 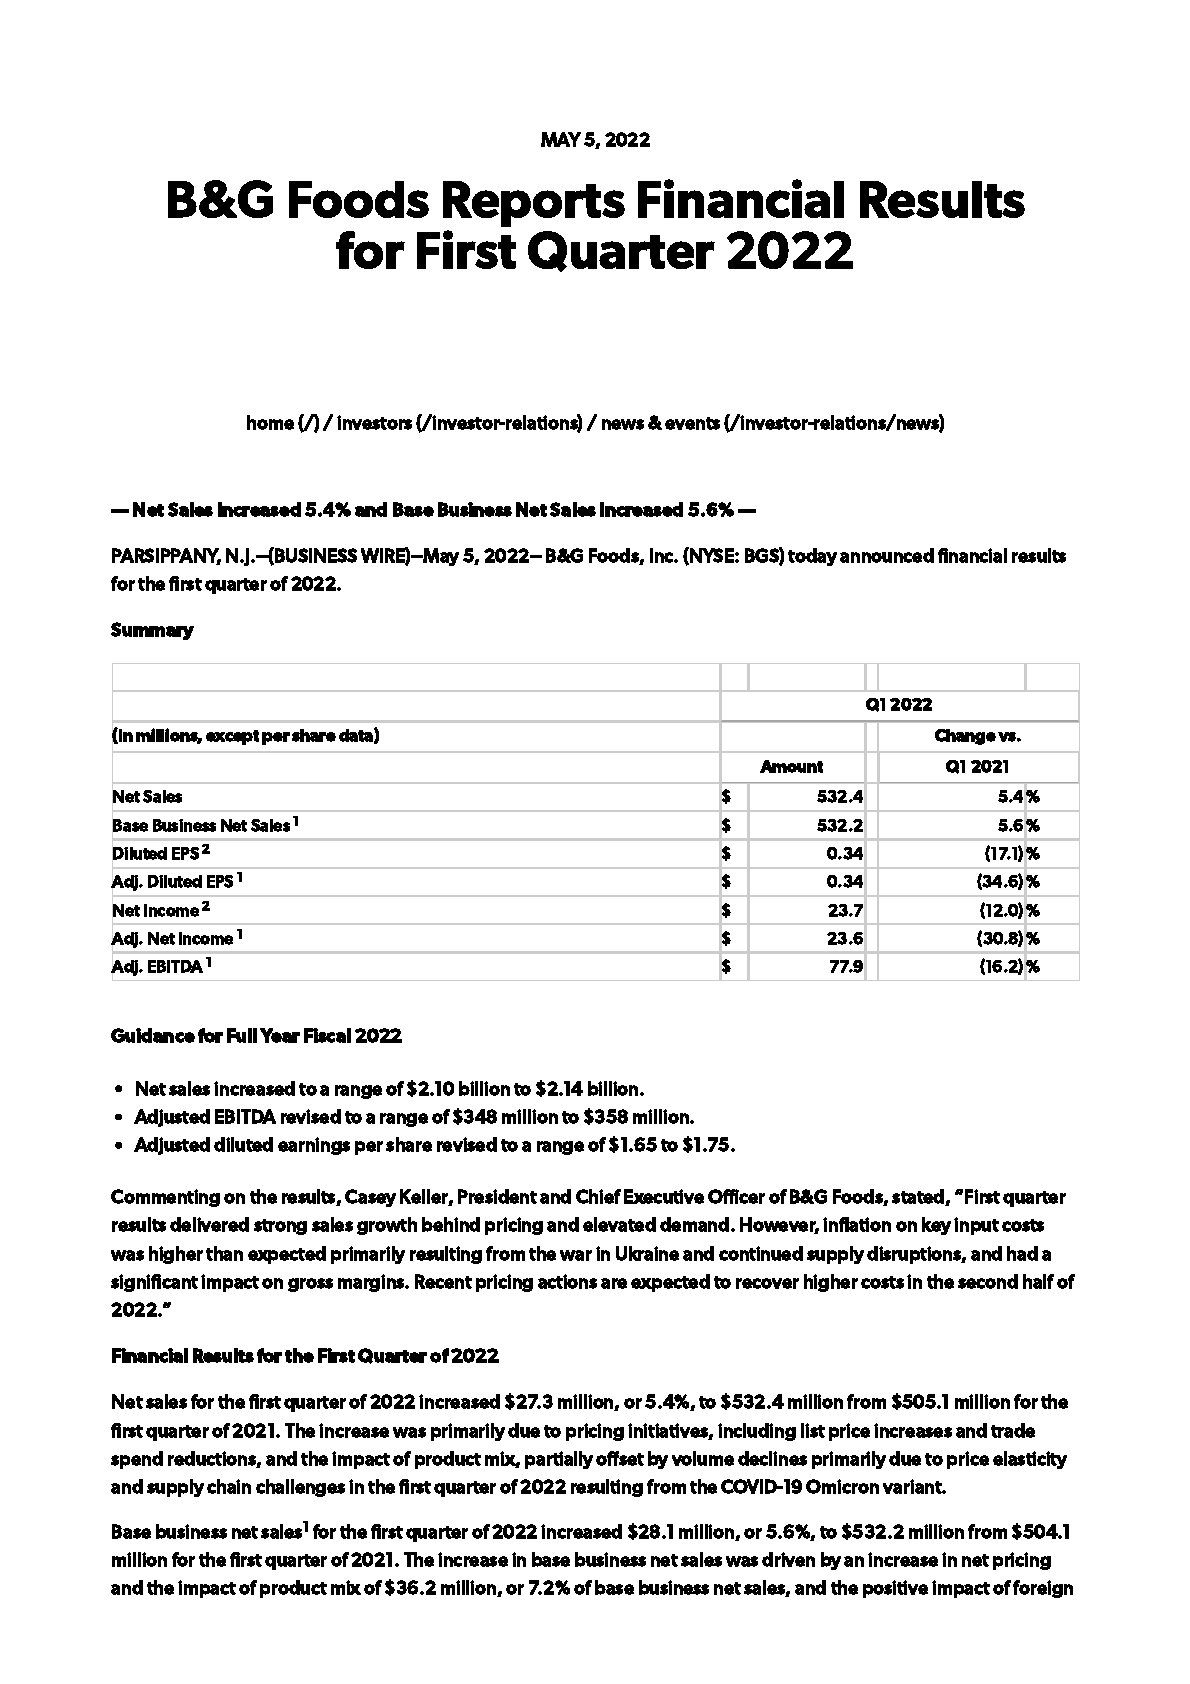 I want to click on home, so click(x=270, y=422).
